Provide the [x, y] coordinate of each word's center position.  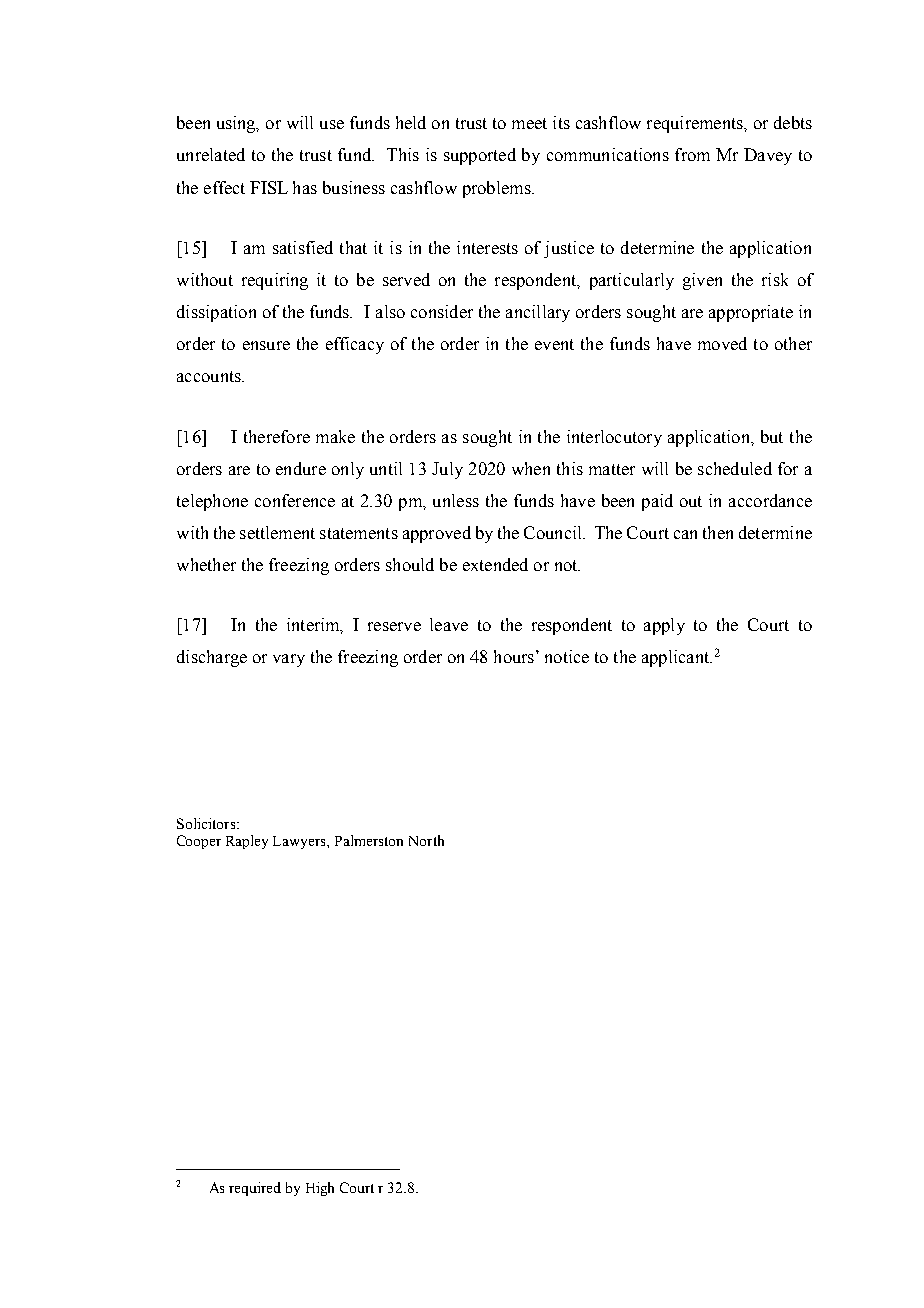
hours [515, 656]
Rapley [247, 842]
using [237, 124]
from [692, 154]
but [772, 436]
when [531, 468]
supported [480, 156]
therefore [277, 436]
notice [567, 656]
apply [664, 626]
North [426, 840]
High [320, 1189]
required [255, 1189]
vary [289, 660]
